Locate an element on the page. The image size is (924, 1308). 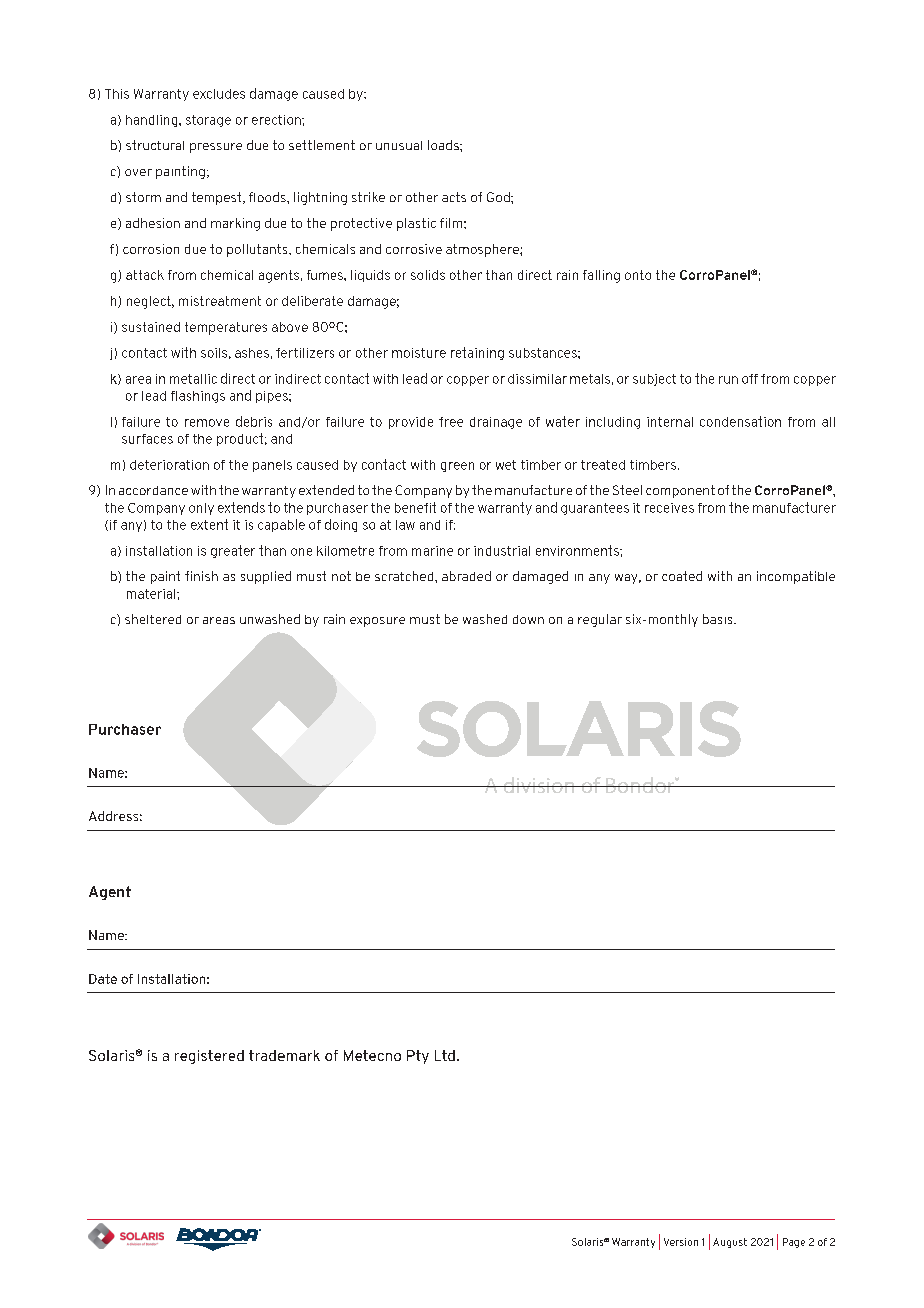
basis is located at coordinates (719, 619).
